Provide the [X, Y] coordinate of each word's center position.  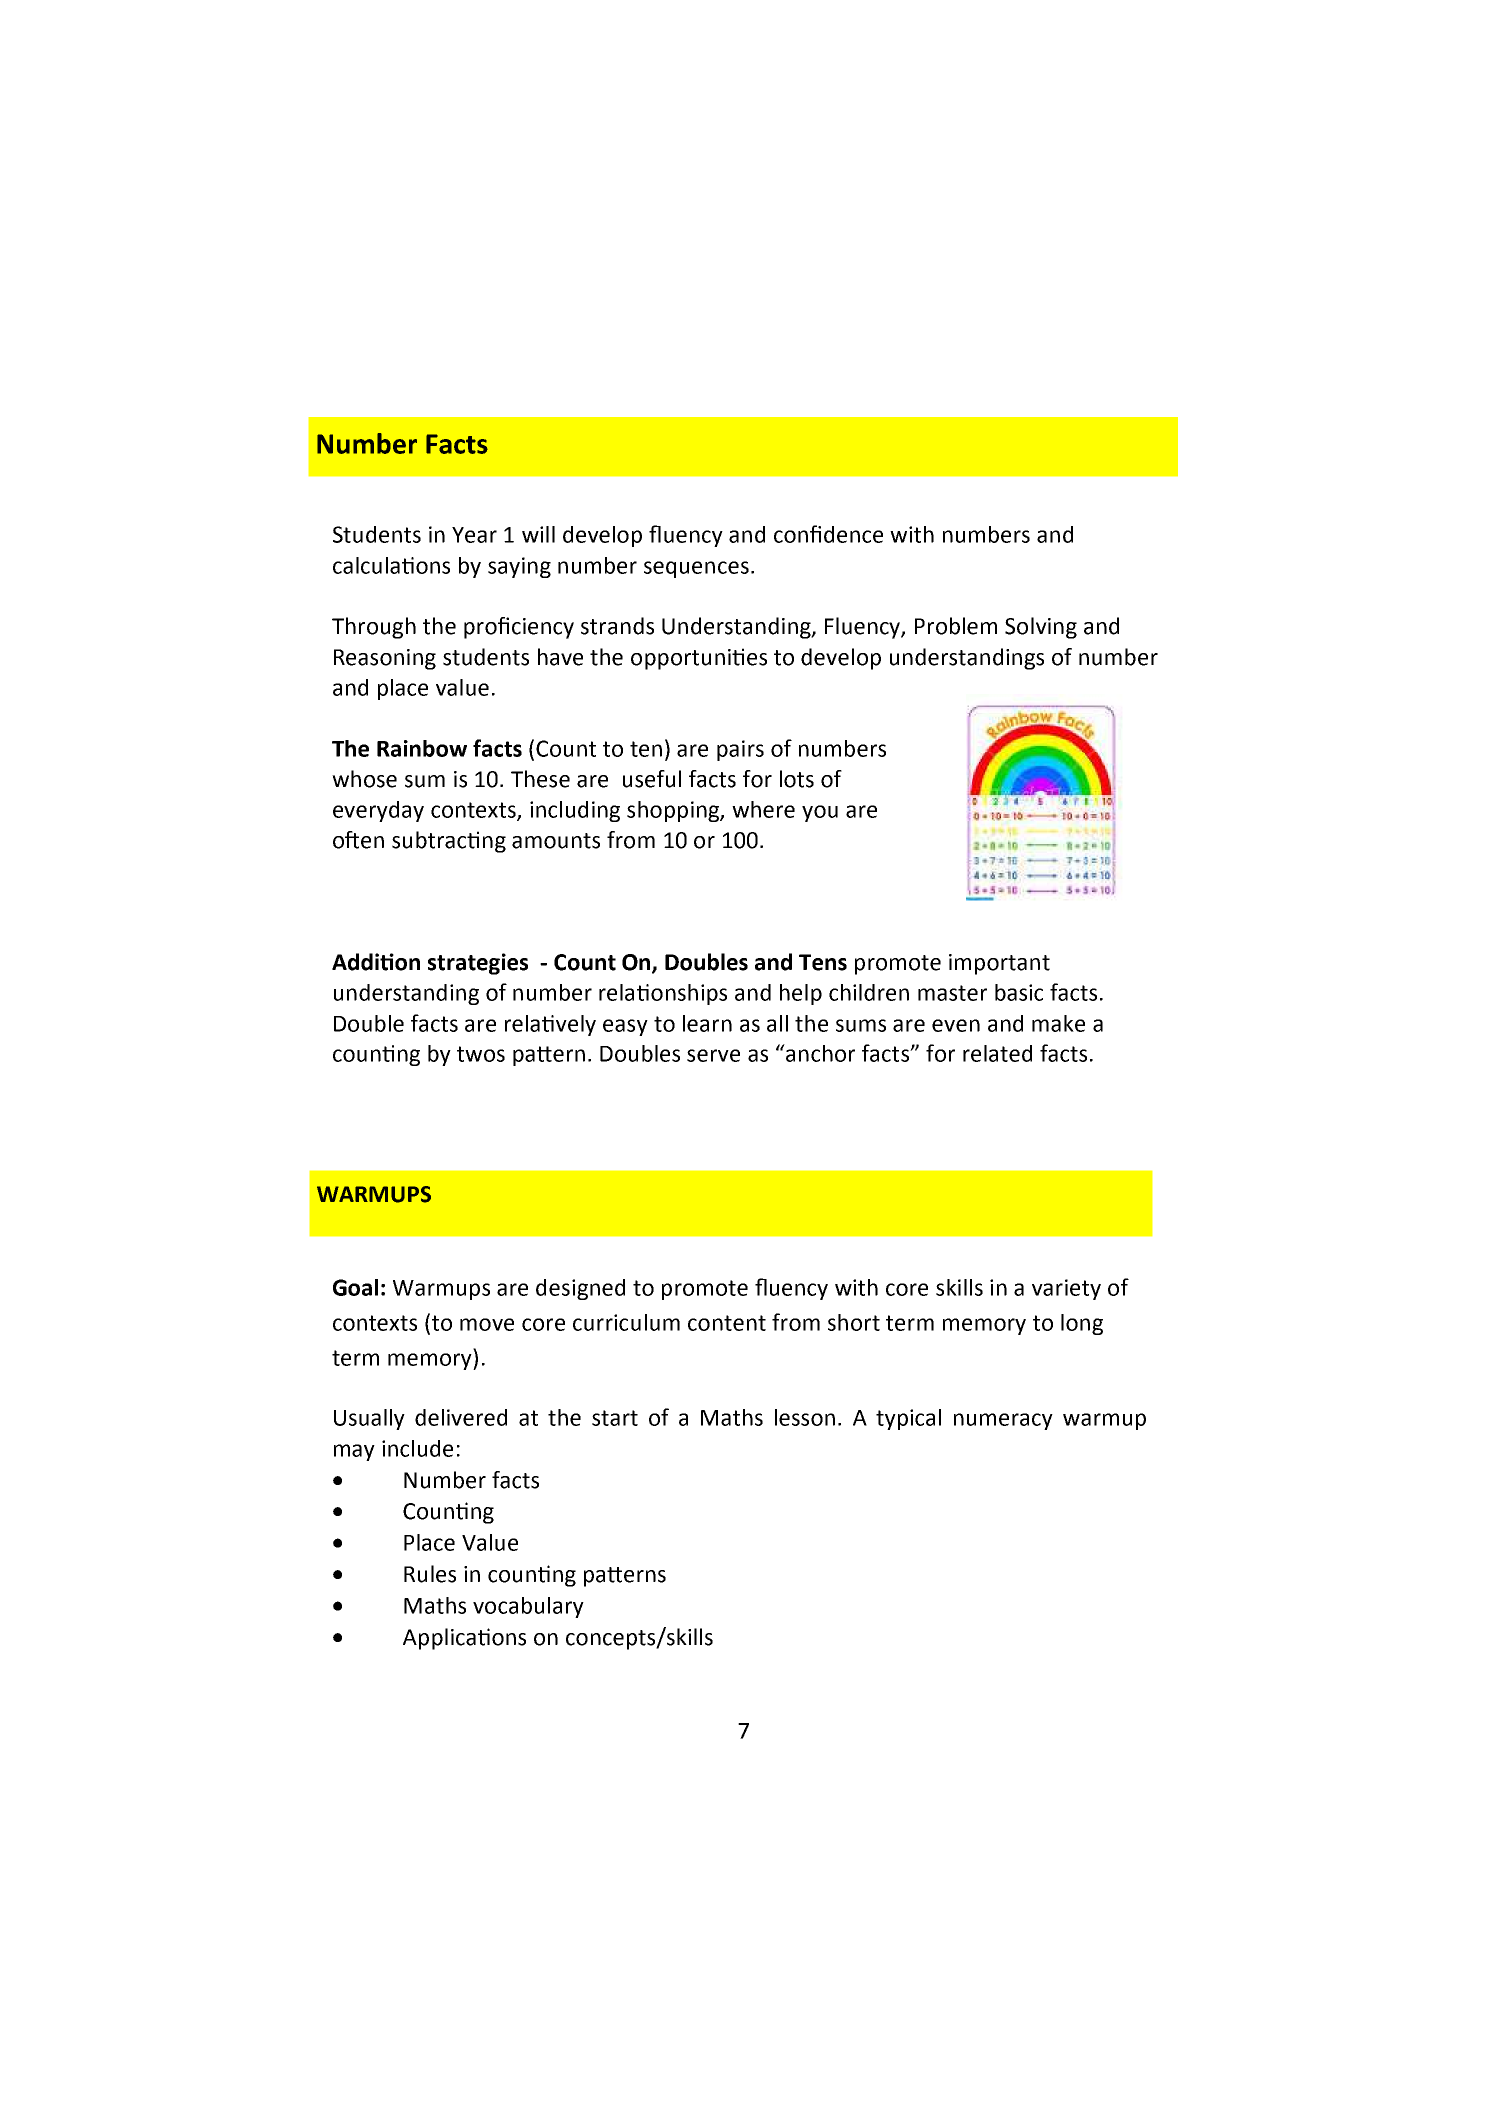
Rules [430, 1574]
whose [364, 779]
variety [1066, 1289]
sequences [696, 569]
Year [474, 535]
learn [707, 1023]
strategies [478, 964]
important [999, 964]
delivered [461, 1417]
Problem [956, 626]
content [727, 1323]
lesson [805, 1417]
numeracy [1003, 1421]
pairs [740, 750]
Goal [355, 1287]
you [820, 813]
